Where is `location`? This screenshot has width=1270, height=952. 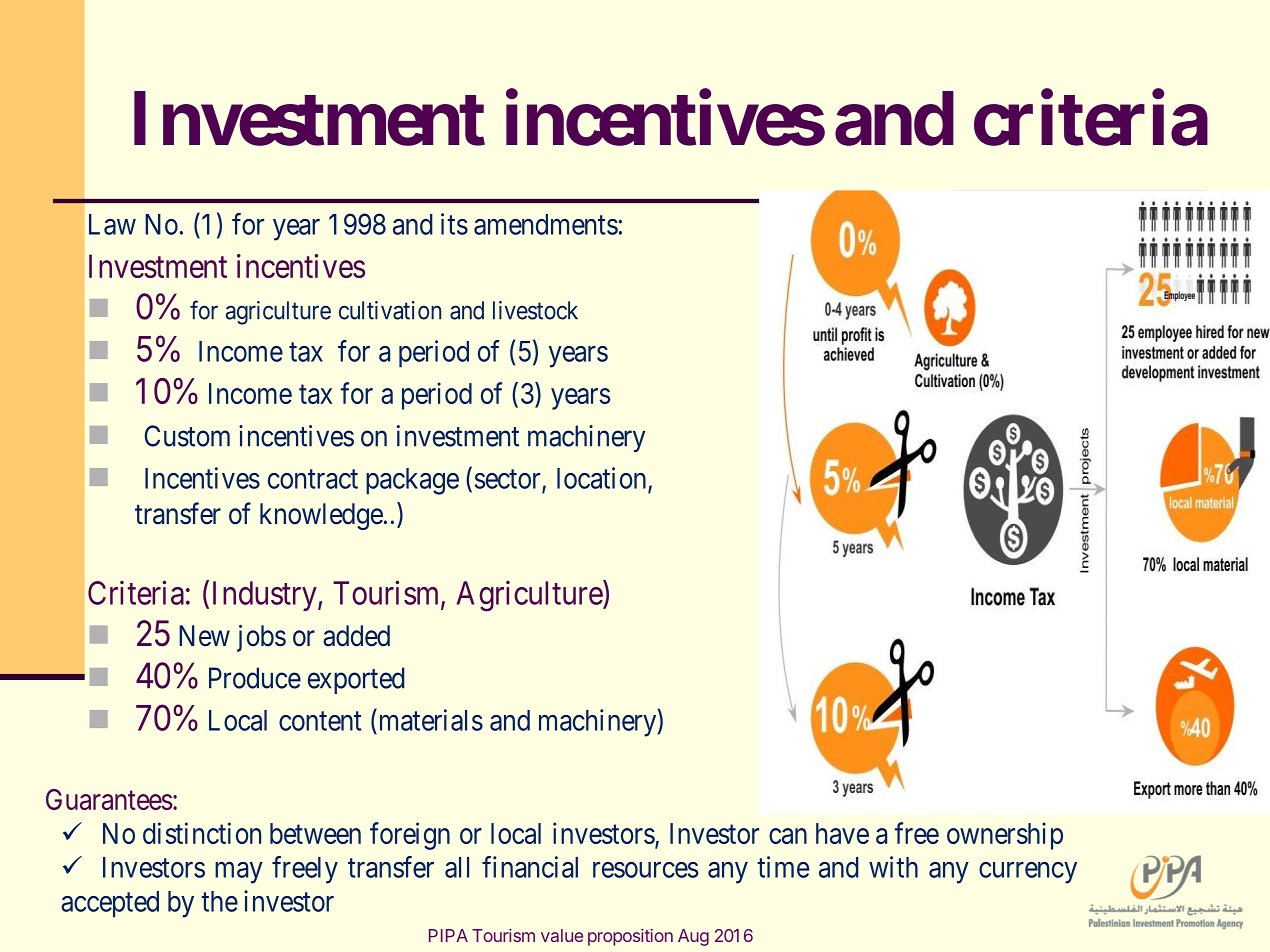 location is located at coordinates (603, 479).
